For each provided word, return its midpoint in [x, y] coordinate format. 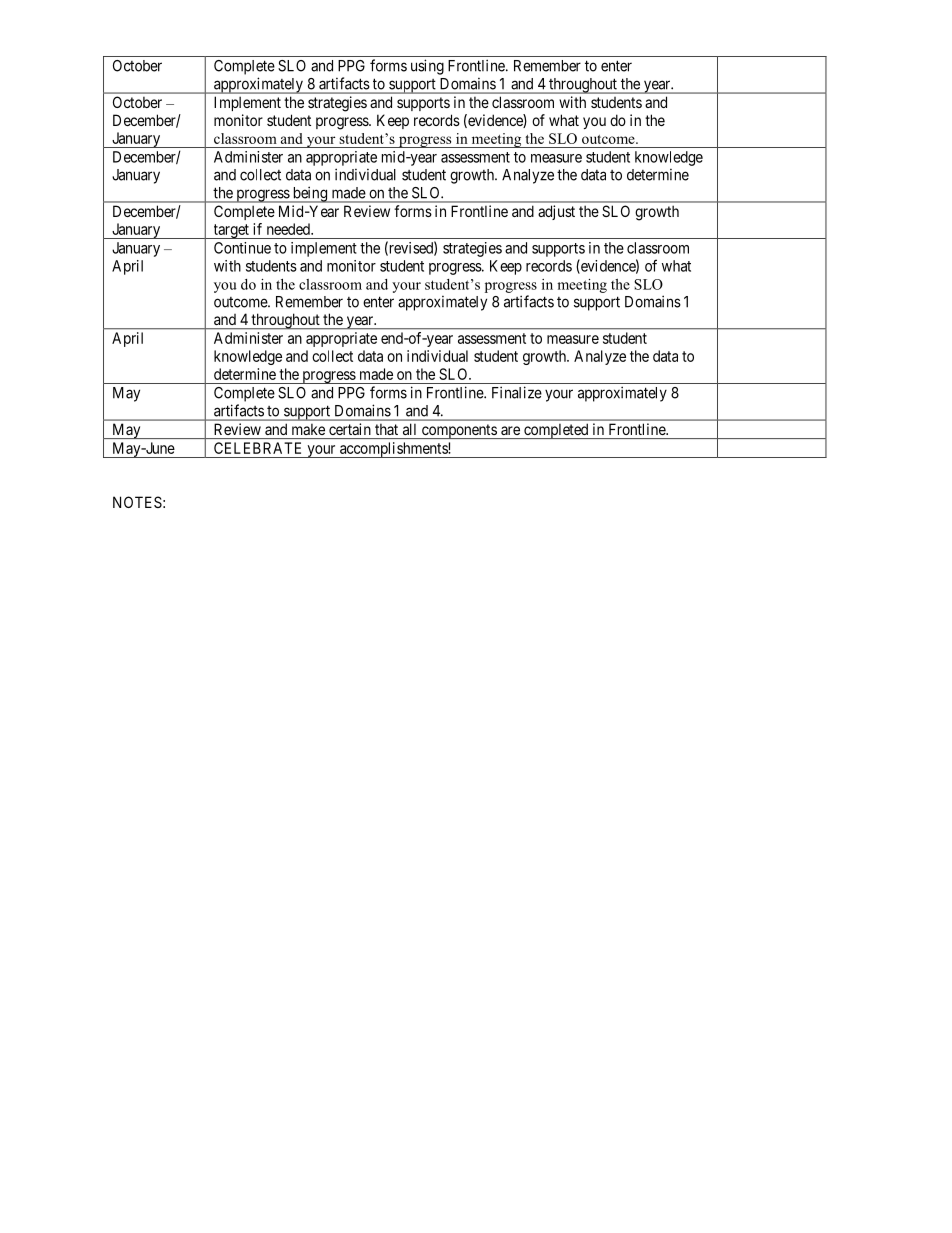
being [309, 194]
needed [289, 229]
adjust [556, 212]
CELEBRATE [257, 448]
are [510, 430]
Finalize [517, 392]
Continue [242, 248]
